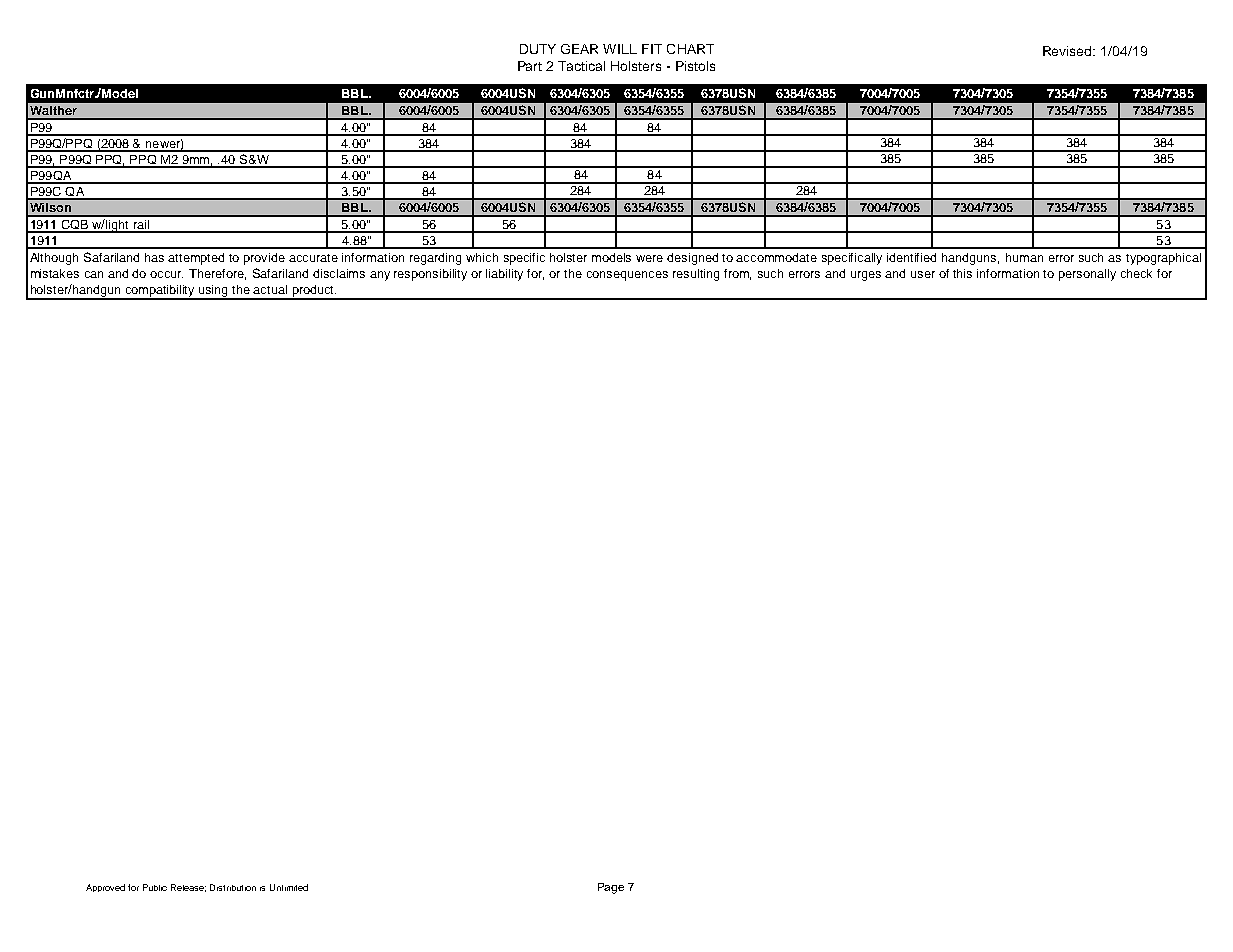  I want to click on using, so click(214, 292).
